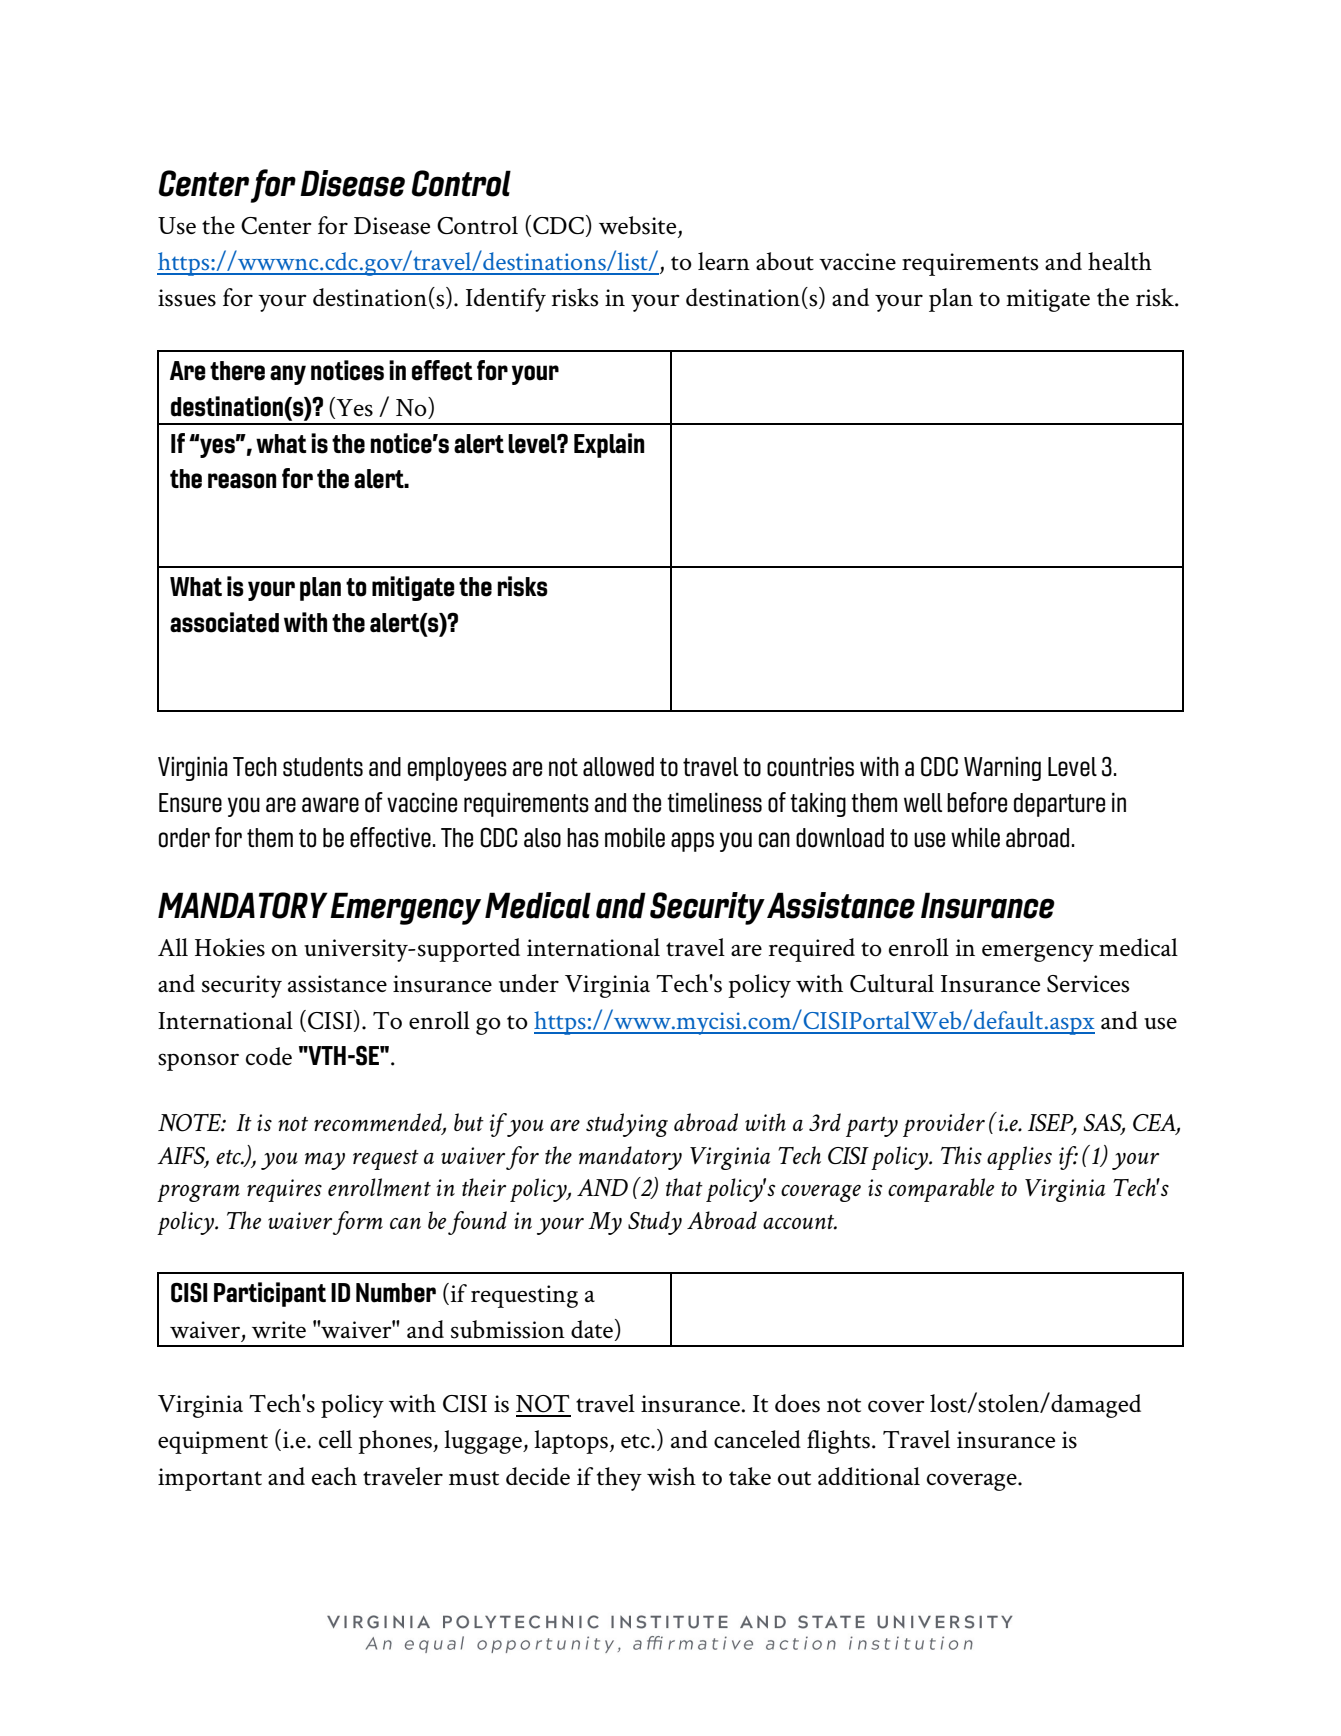 This screenshot has width=1341, height=1736. What do you see at coordinates (1019, 1158) in the screenshot?
I see `applies` at bounding box center [1019, 1158].
